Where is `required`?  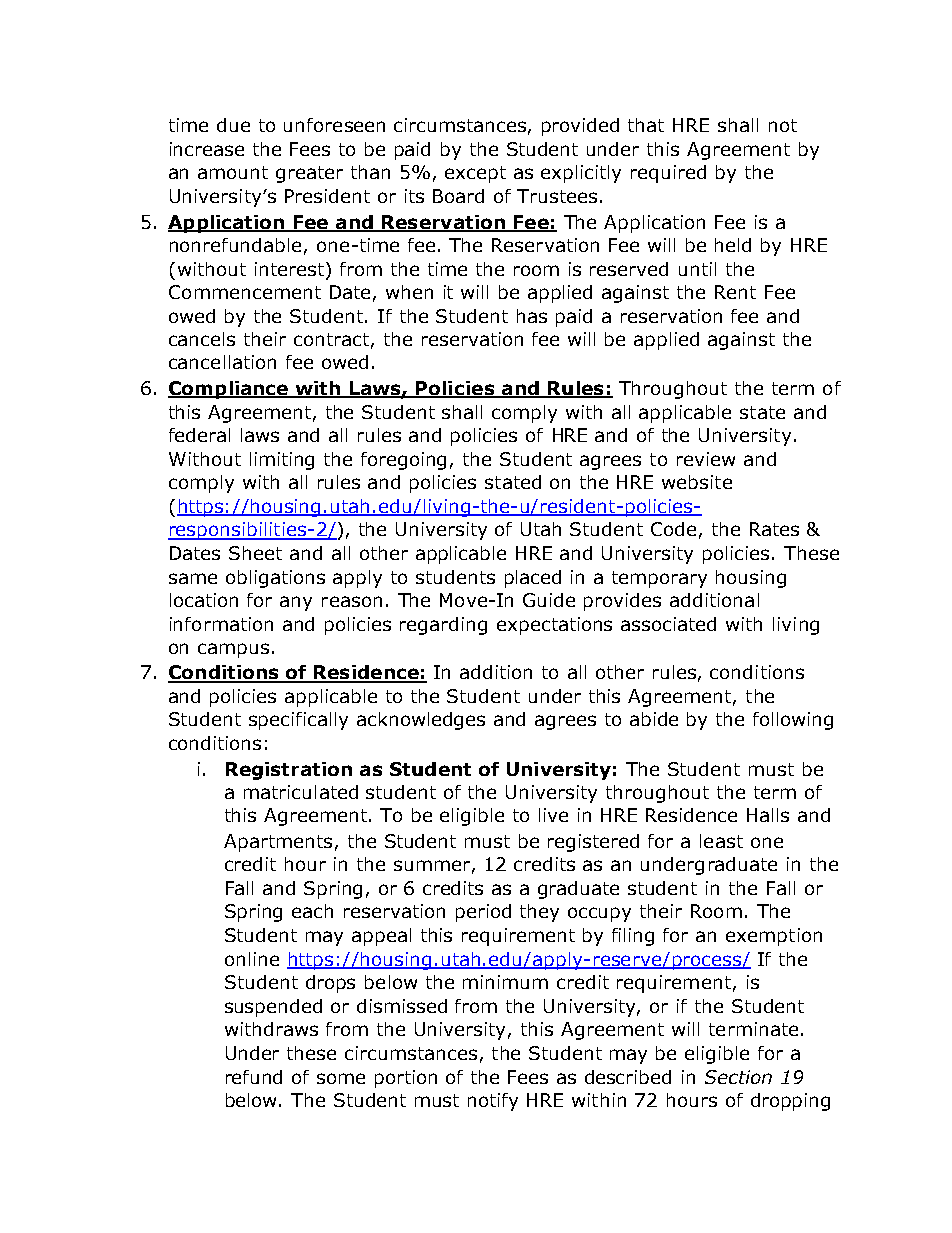
required is located at coordinates (668, 174).
